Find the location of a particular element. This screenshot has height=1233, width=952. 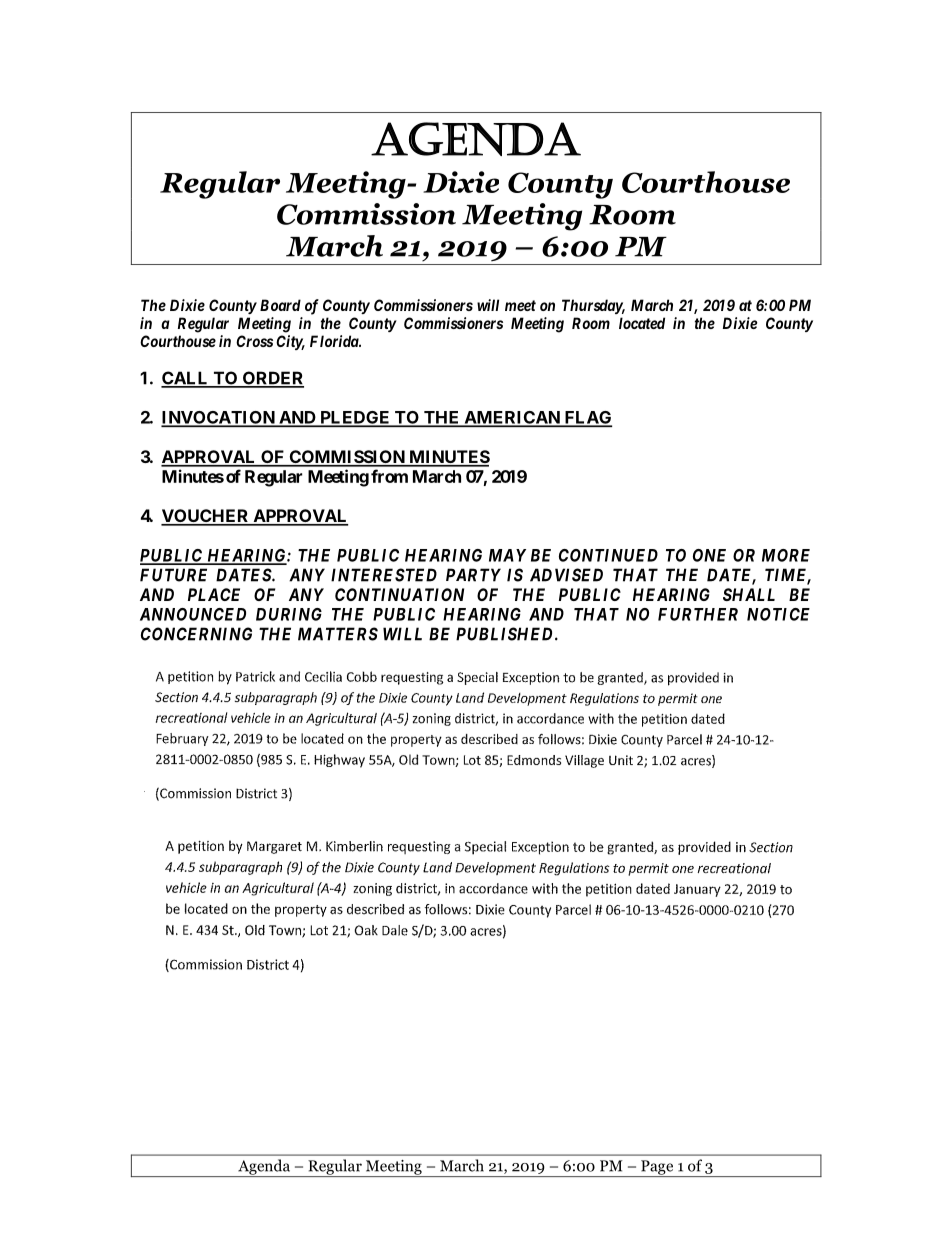

CONCERNING is located at coordinates (196, 634).
